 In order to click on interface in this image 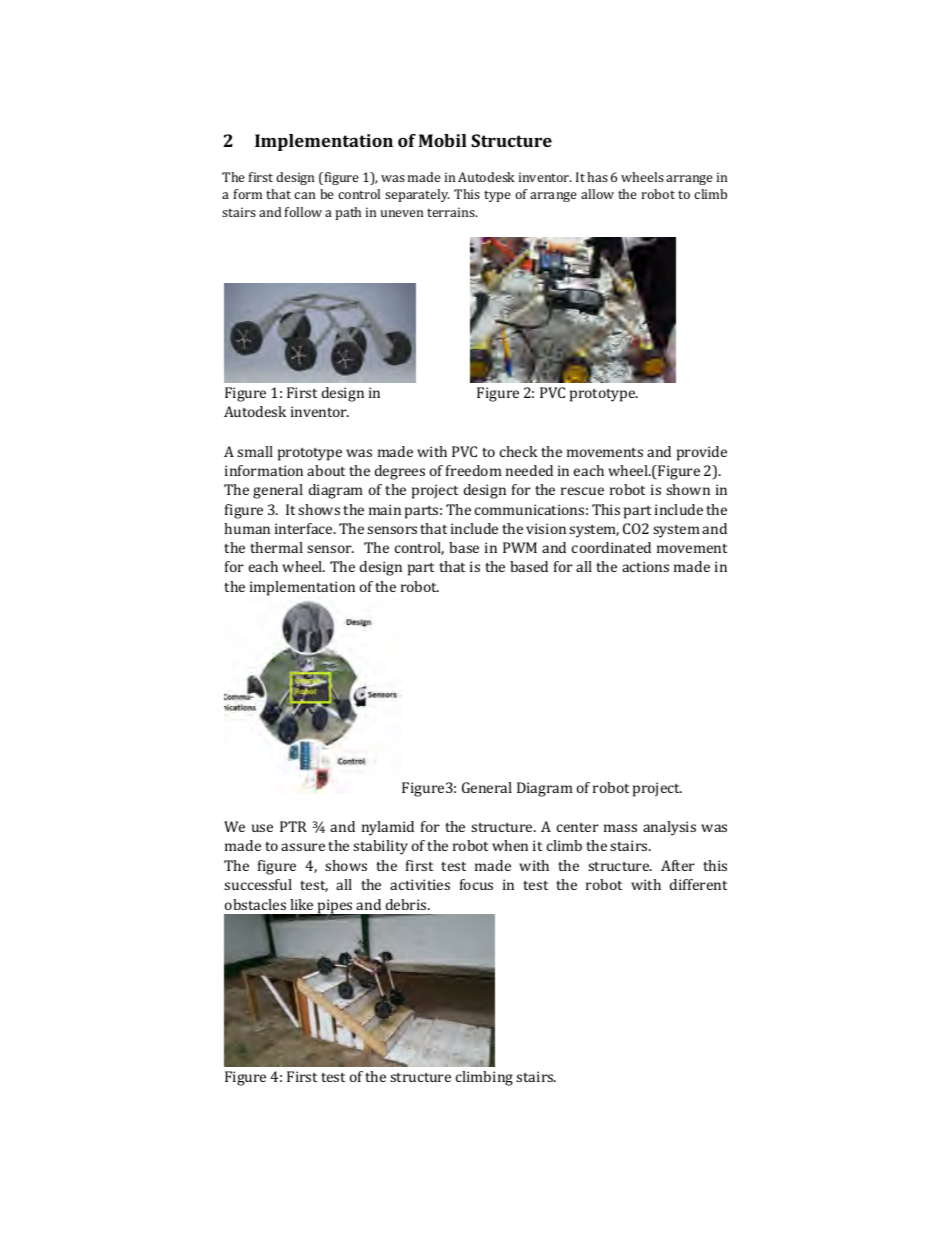, I will do `click(305, 528)`.
